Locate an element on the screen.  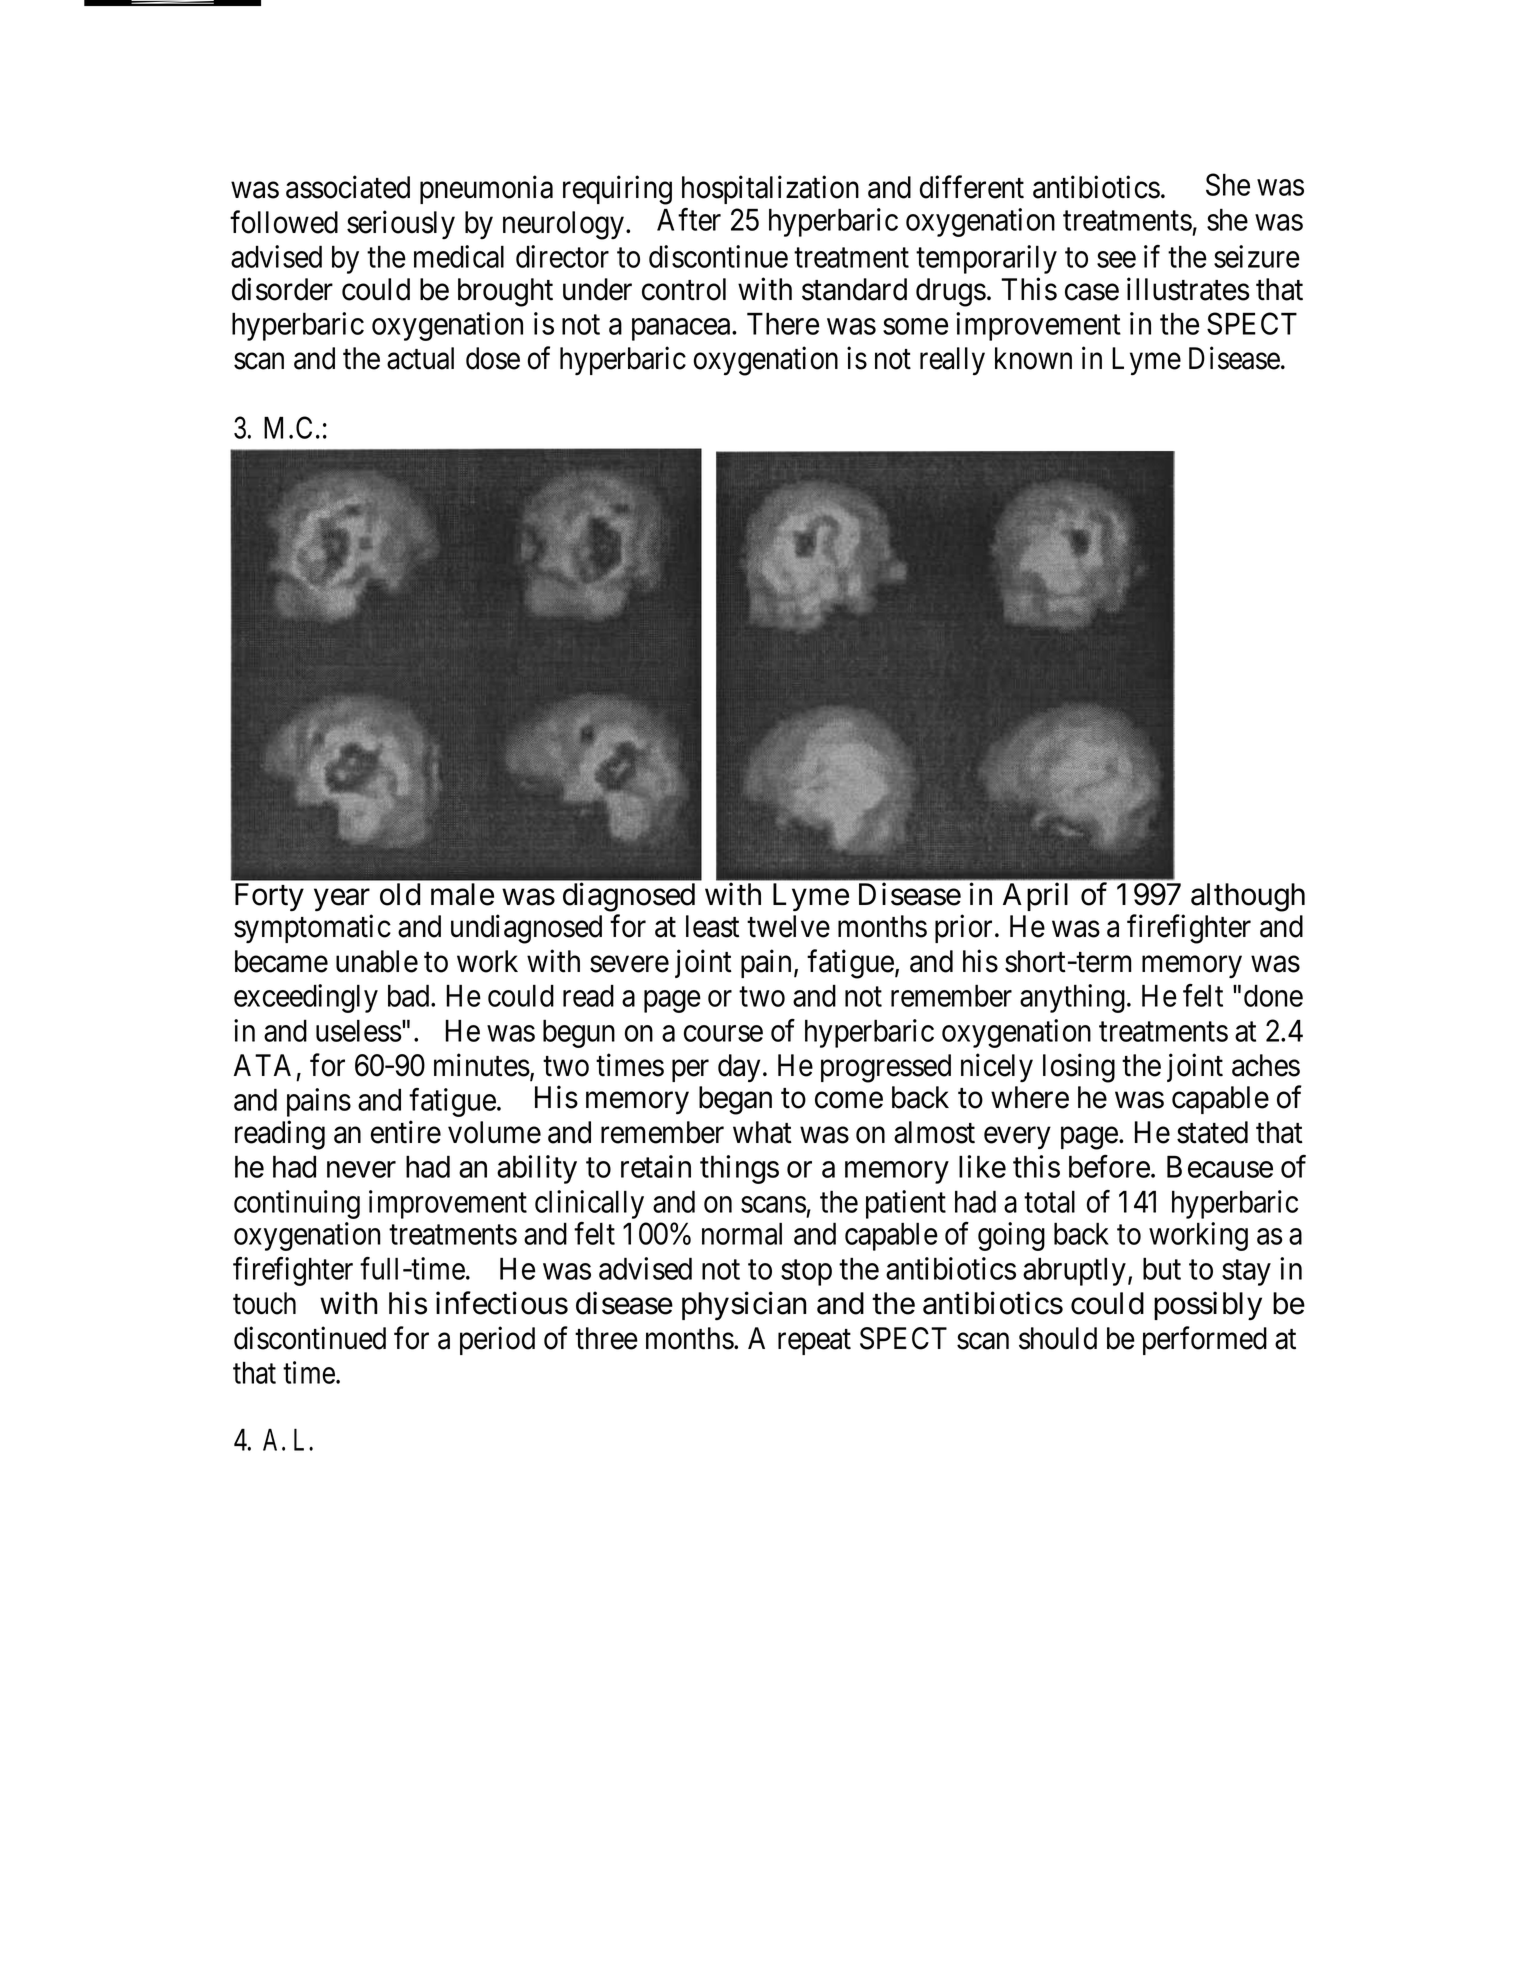
see is located at coordinates (1116, 260).
